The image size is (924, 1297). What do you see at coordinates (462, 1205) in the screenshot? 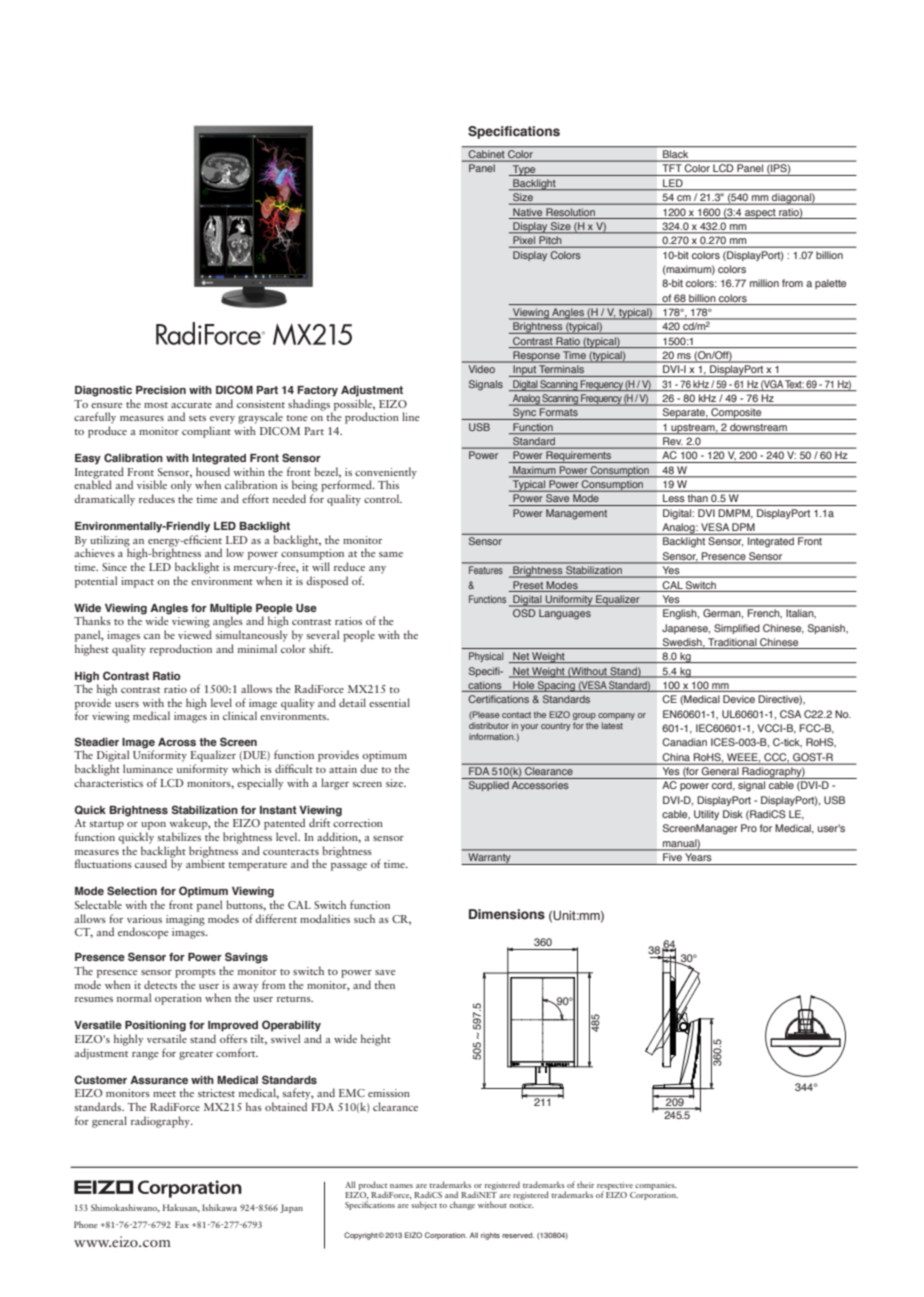
I see `change` at bounding box center [462, 1205].
